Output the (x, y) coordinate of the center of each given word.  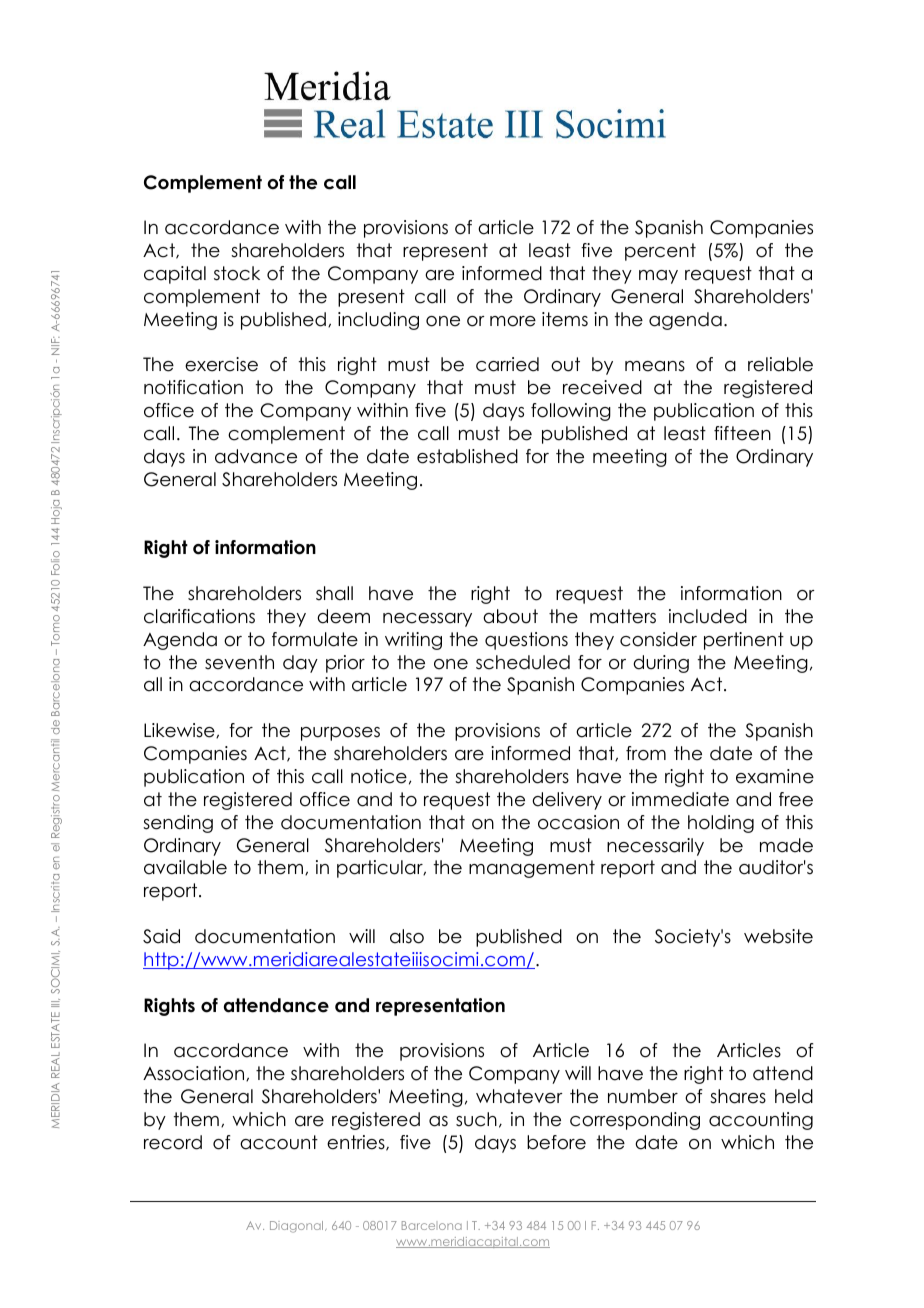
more (513, 321)
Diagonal (298, 1227)
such (476, 1119)
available (185, 867)
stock (237, 273)
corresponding (635, 1121)
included (708, 616)
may (658, 277)
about (510, 616)
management (532, 869)
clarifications (199, 616)
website (778, 936)
